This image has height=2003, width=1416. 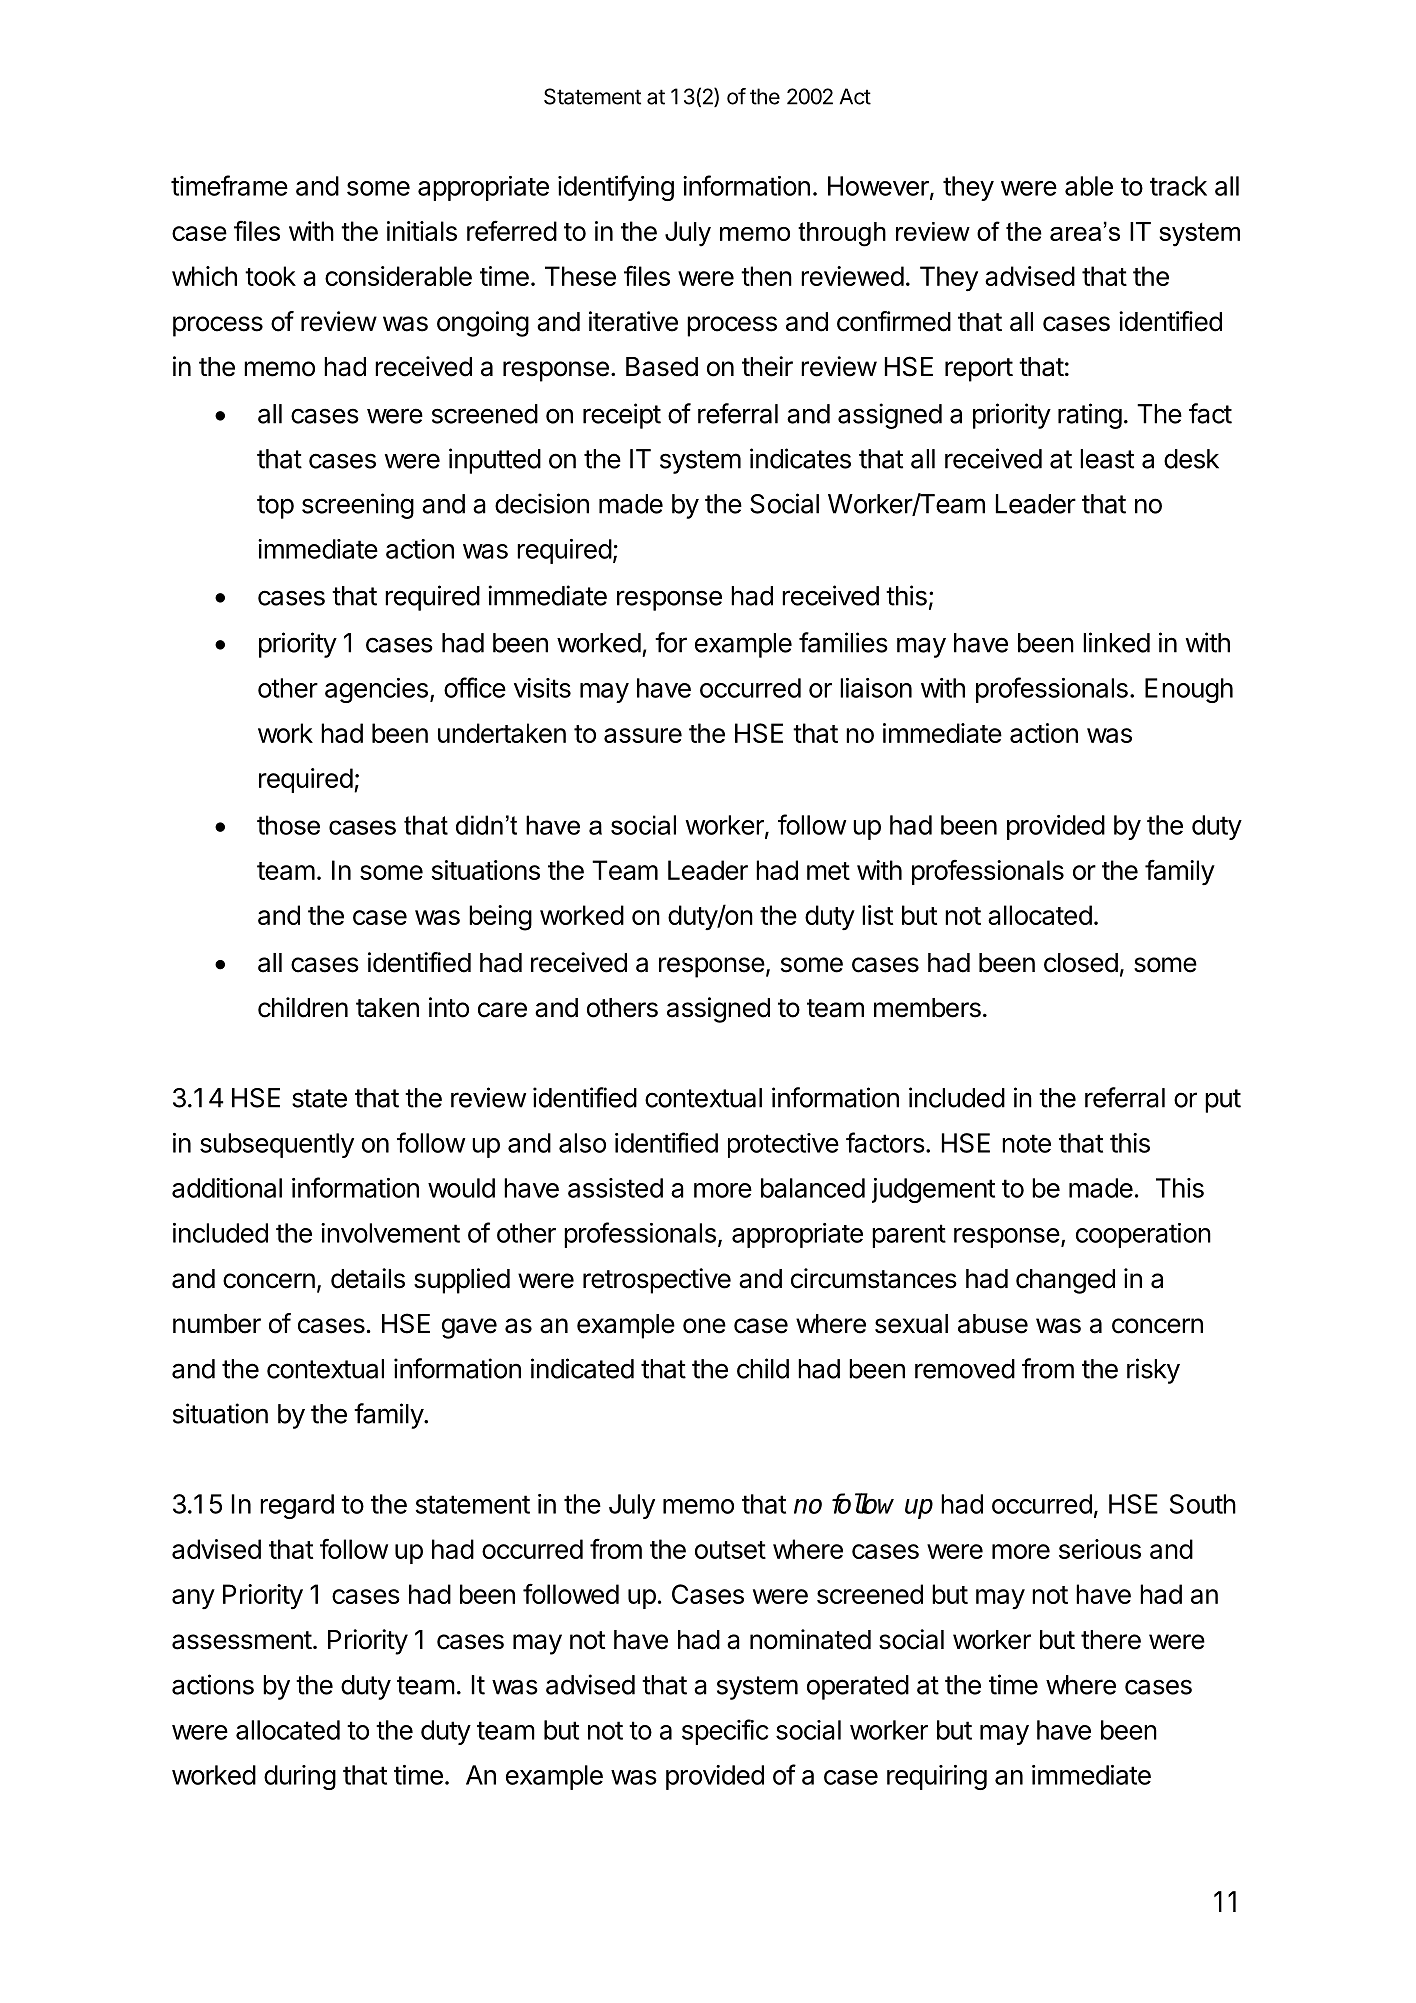 What do you see at coordinates (643, 735) in the image?
I see `assure` at bounding box center [643, 735].
